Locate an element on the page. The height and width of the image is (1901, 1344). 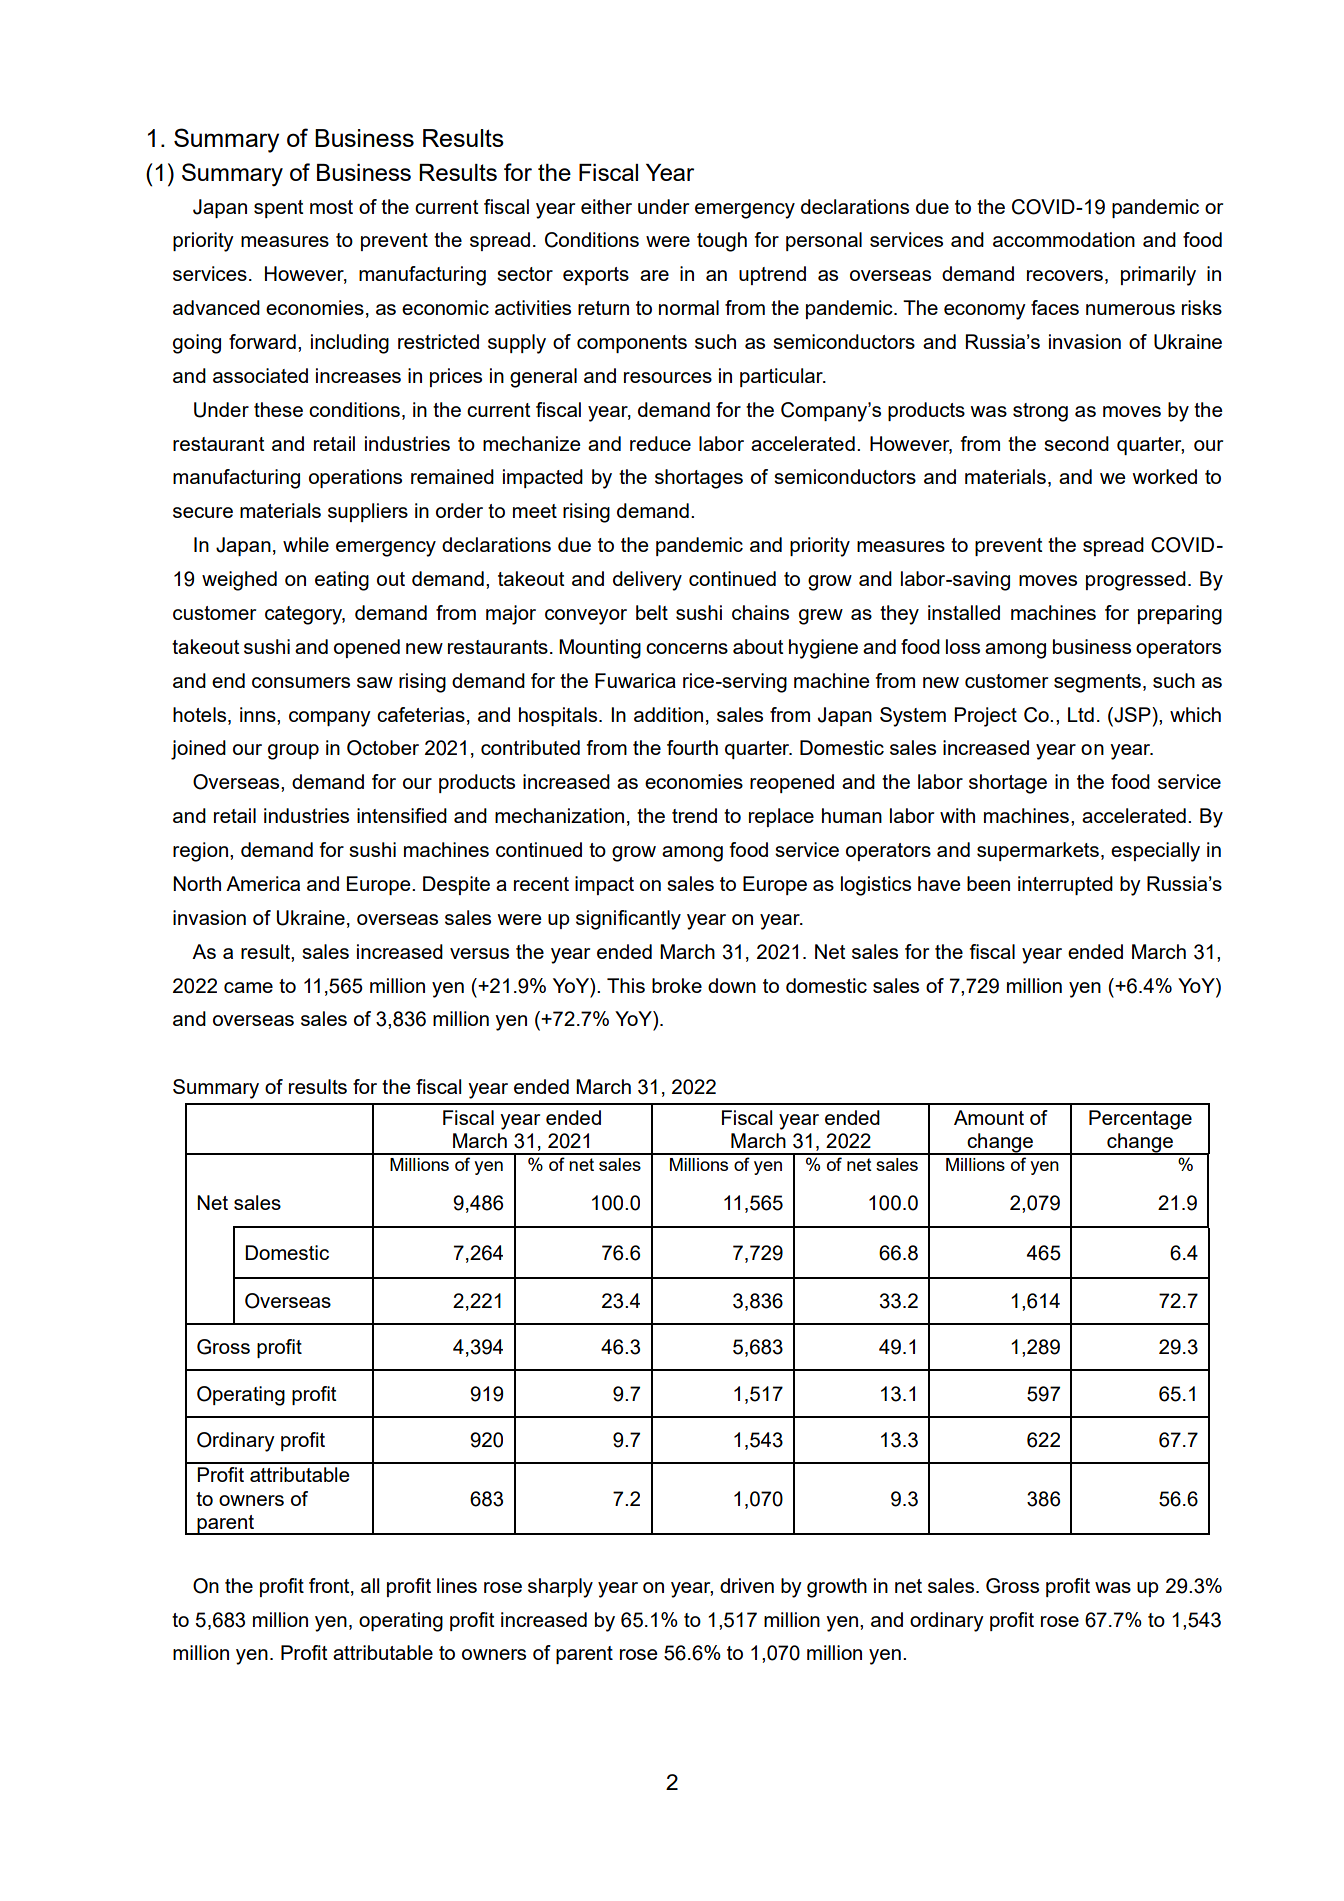
progressed is located at coordinates (1136, 581).
